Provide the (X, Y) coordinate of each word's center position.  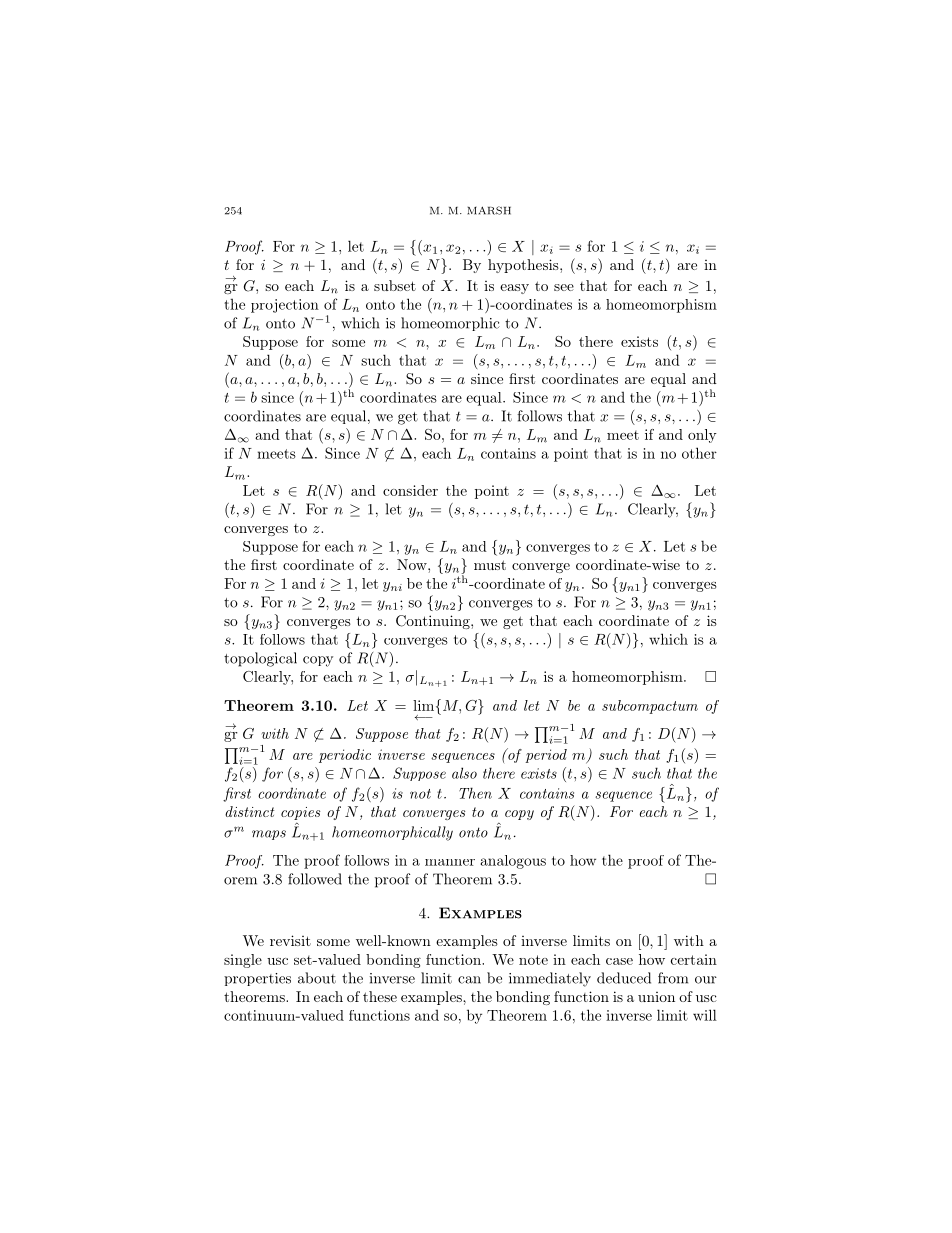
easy (514, 289)
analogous (513, 862)
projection (285, 306)
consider (410, 490)
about (317, 978)
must (490, 565)
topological (260, 659)
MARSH (489, 210)
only (702, 436)
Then (475, 793)
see (564, 287)
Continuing (434, 622)
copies (300, 813)
